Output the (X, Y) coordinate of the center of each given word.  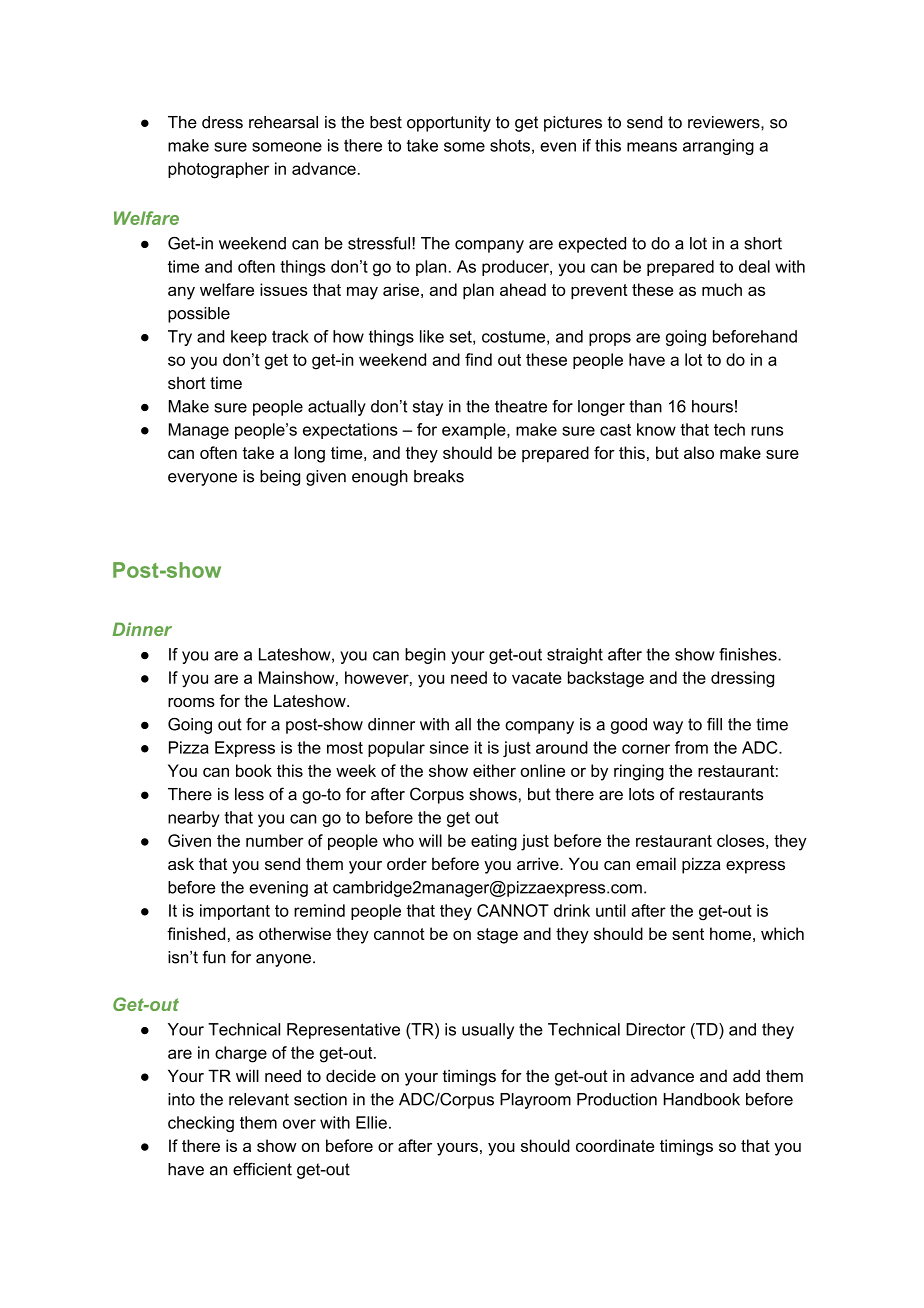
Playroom (535, 1101)
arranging (718, 147)
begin (425, 656)
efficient (262, 1169)
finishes (749, 654)
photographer (218, 170)
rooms (191, 702)
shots (510, 145)
